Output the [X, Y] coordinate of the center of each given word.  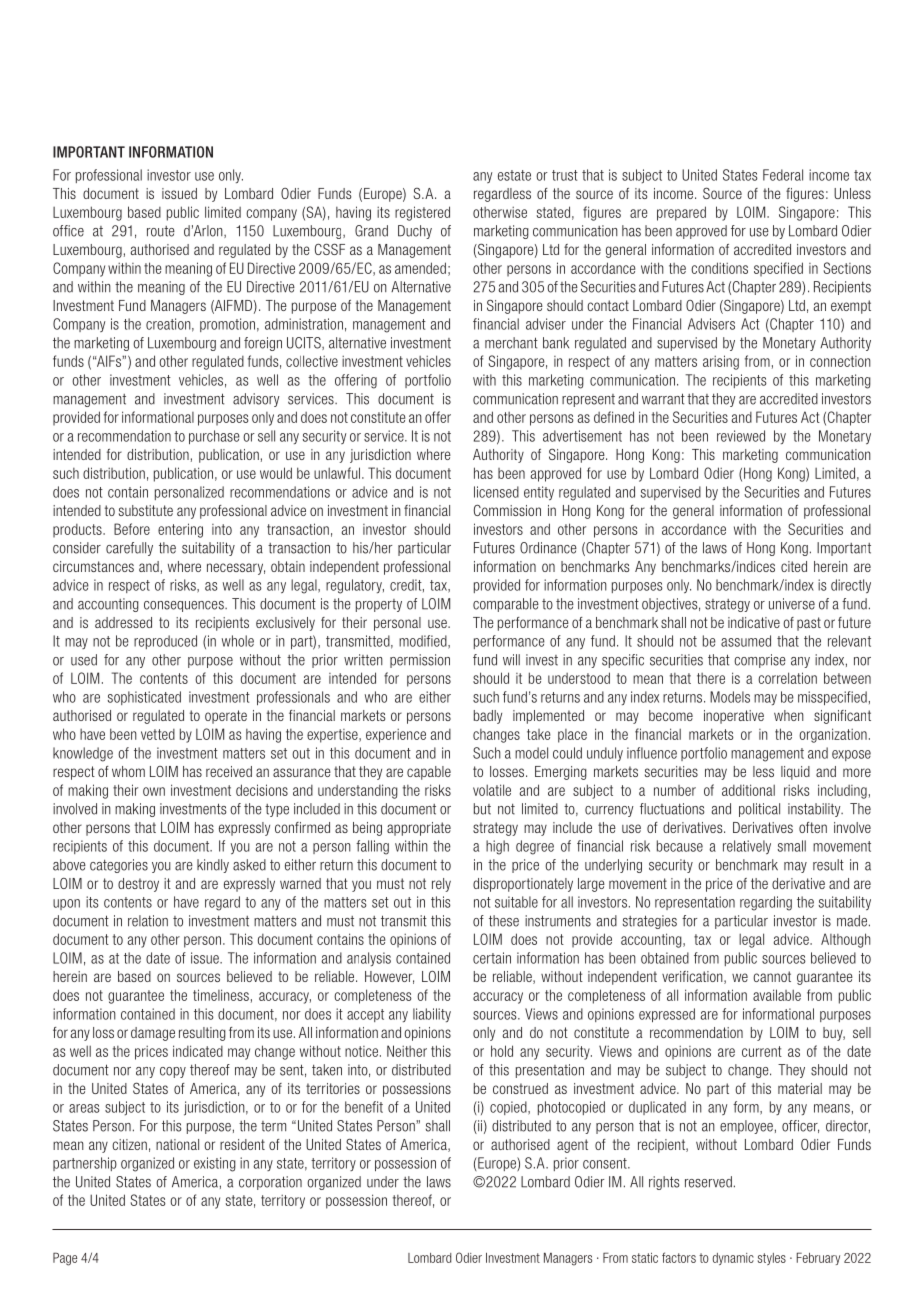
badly [488, 717]
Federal [783, 175]
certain [492, 958]
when [789, 715]
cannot [772, 976]
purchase [214, 437]
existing [215, 1164]
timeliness [221, 995]
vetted [158, 734]
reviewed [741, 436]
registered [422, 213]
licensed [496, 492]
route [161, 231]
